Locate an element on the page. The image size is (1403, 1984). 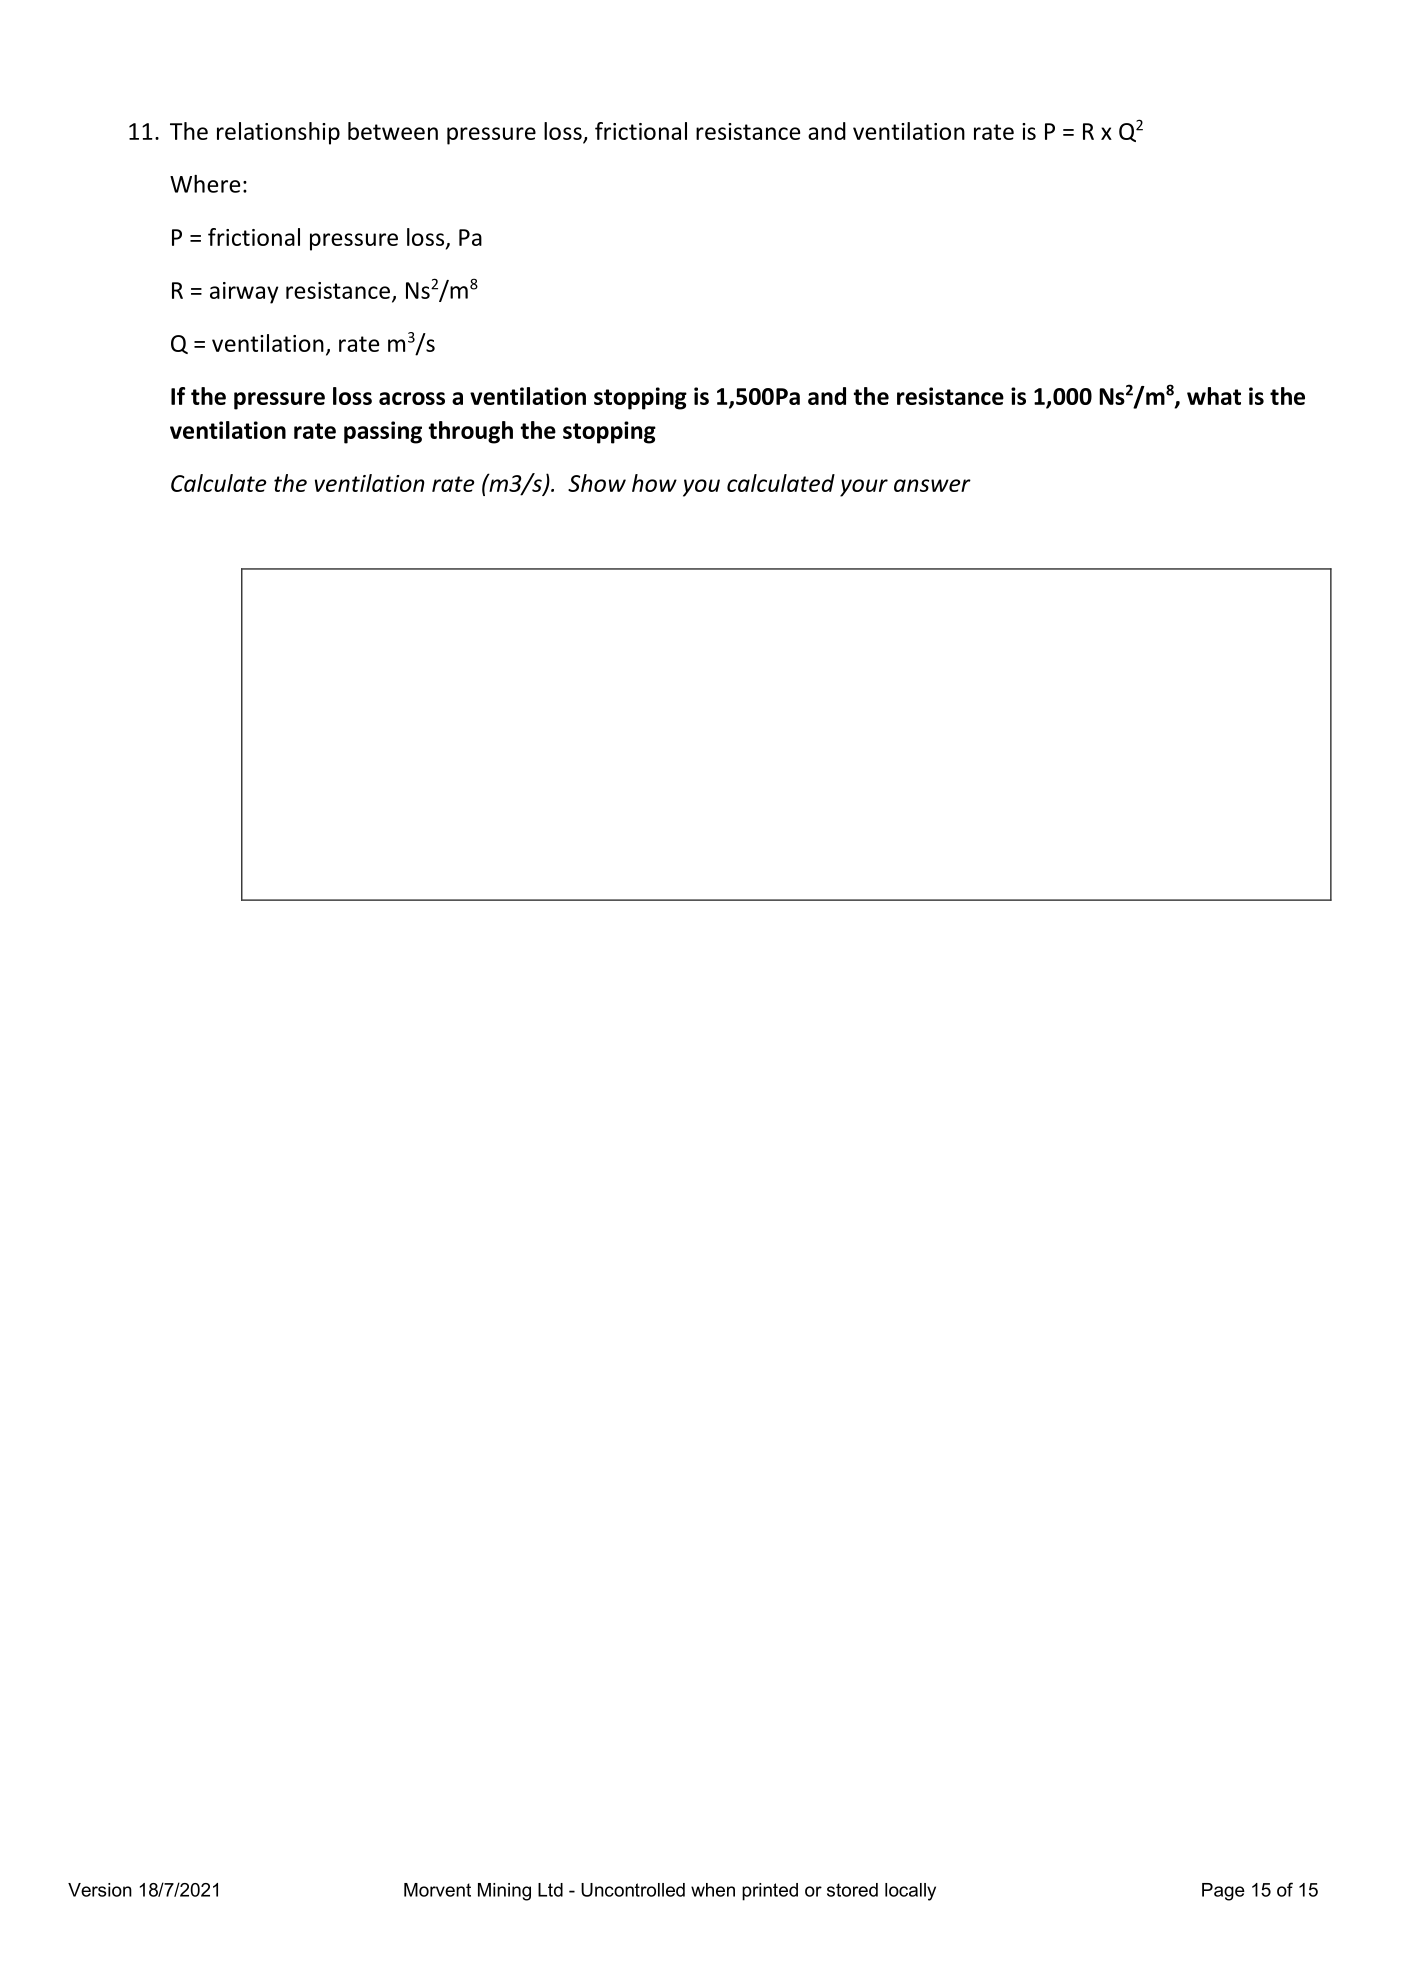
Version is located at coordinates (100, 1890).
